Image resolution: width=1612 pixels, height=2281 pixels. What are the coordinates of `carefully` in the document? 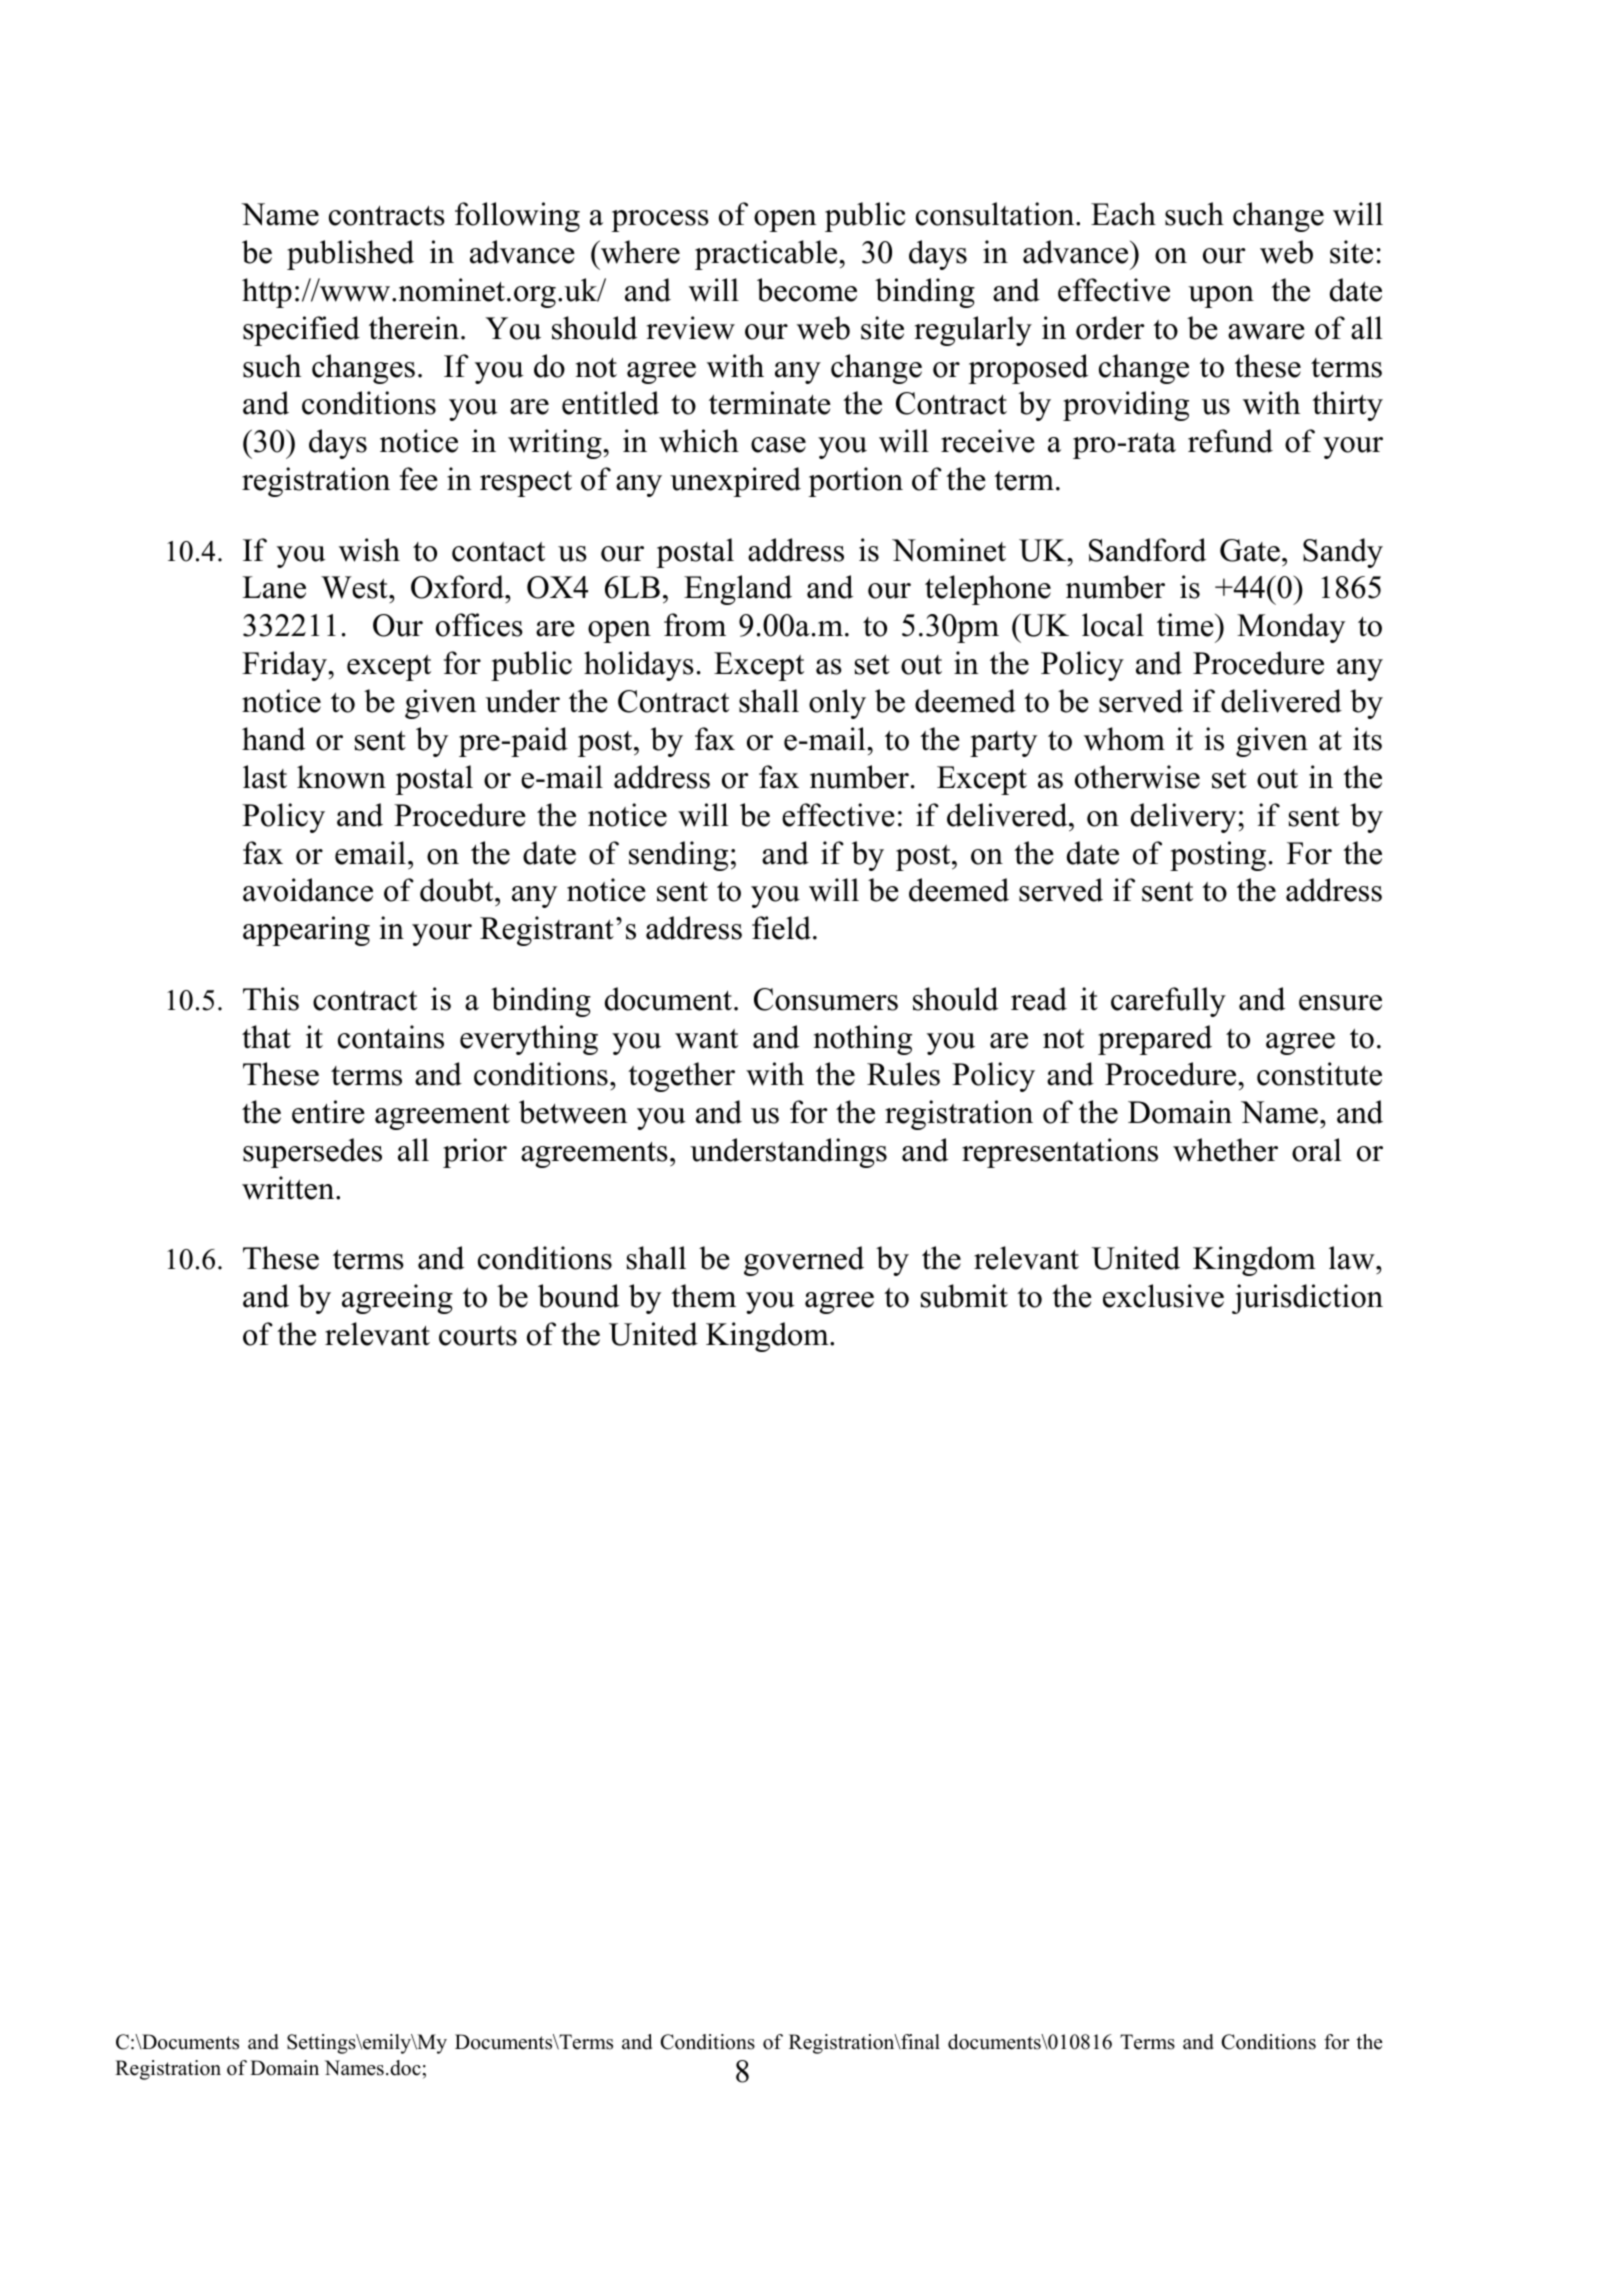 It's located at (1168, 1002).
